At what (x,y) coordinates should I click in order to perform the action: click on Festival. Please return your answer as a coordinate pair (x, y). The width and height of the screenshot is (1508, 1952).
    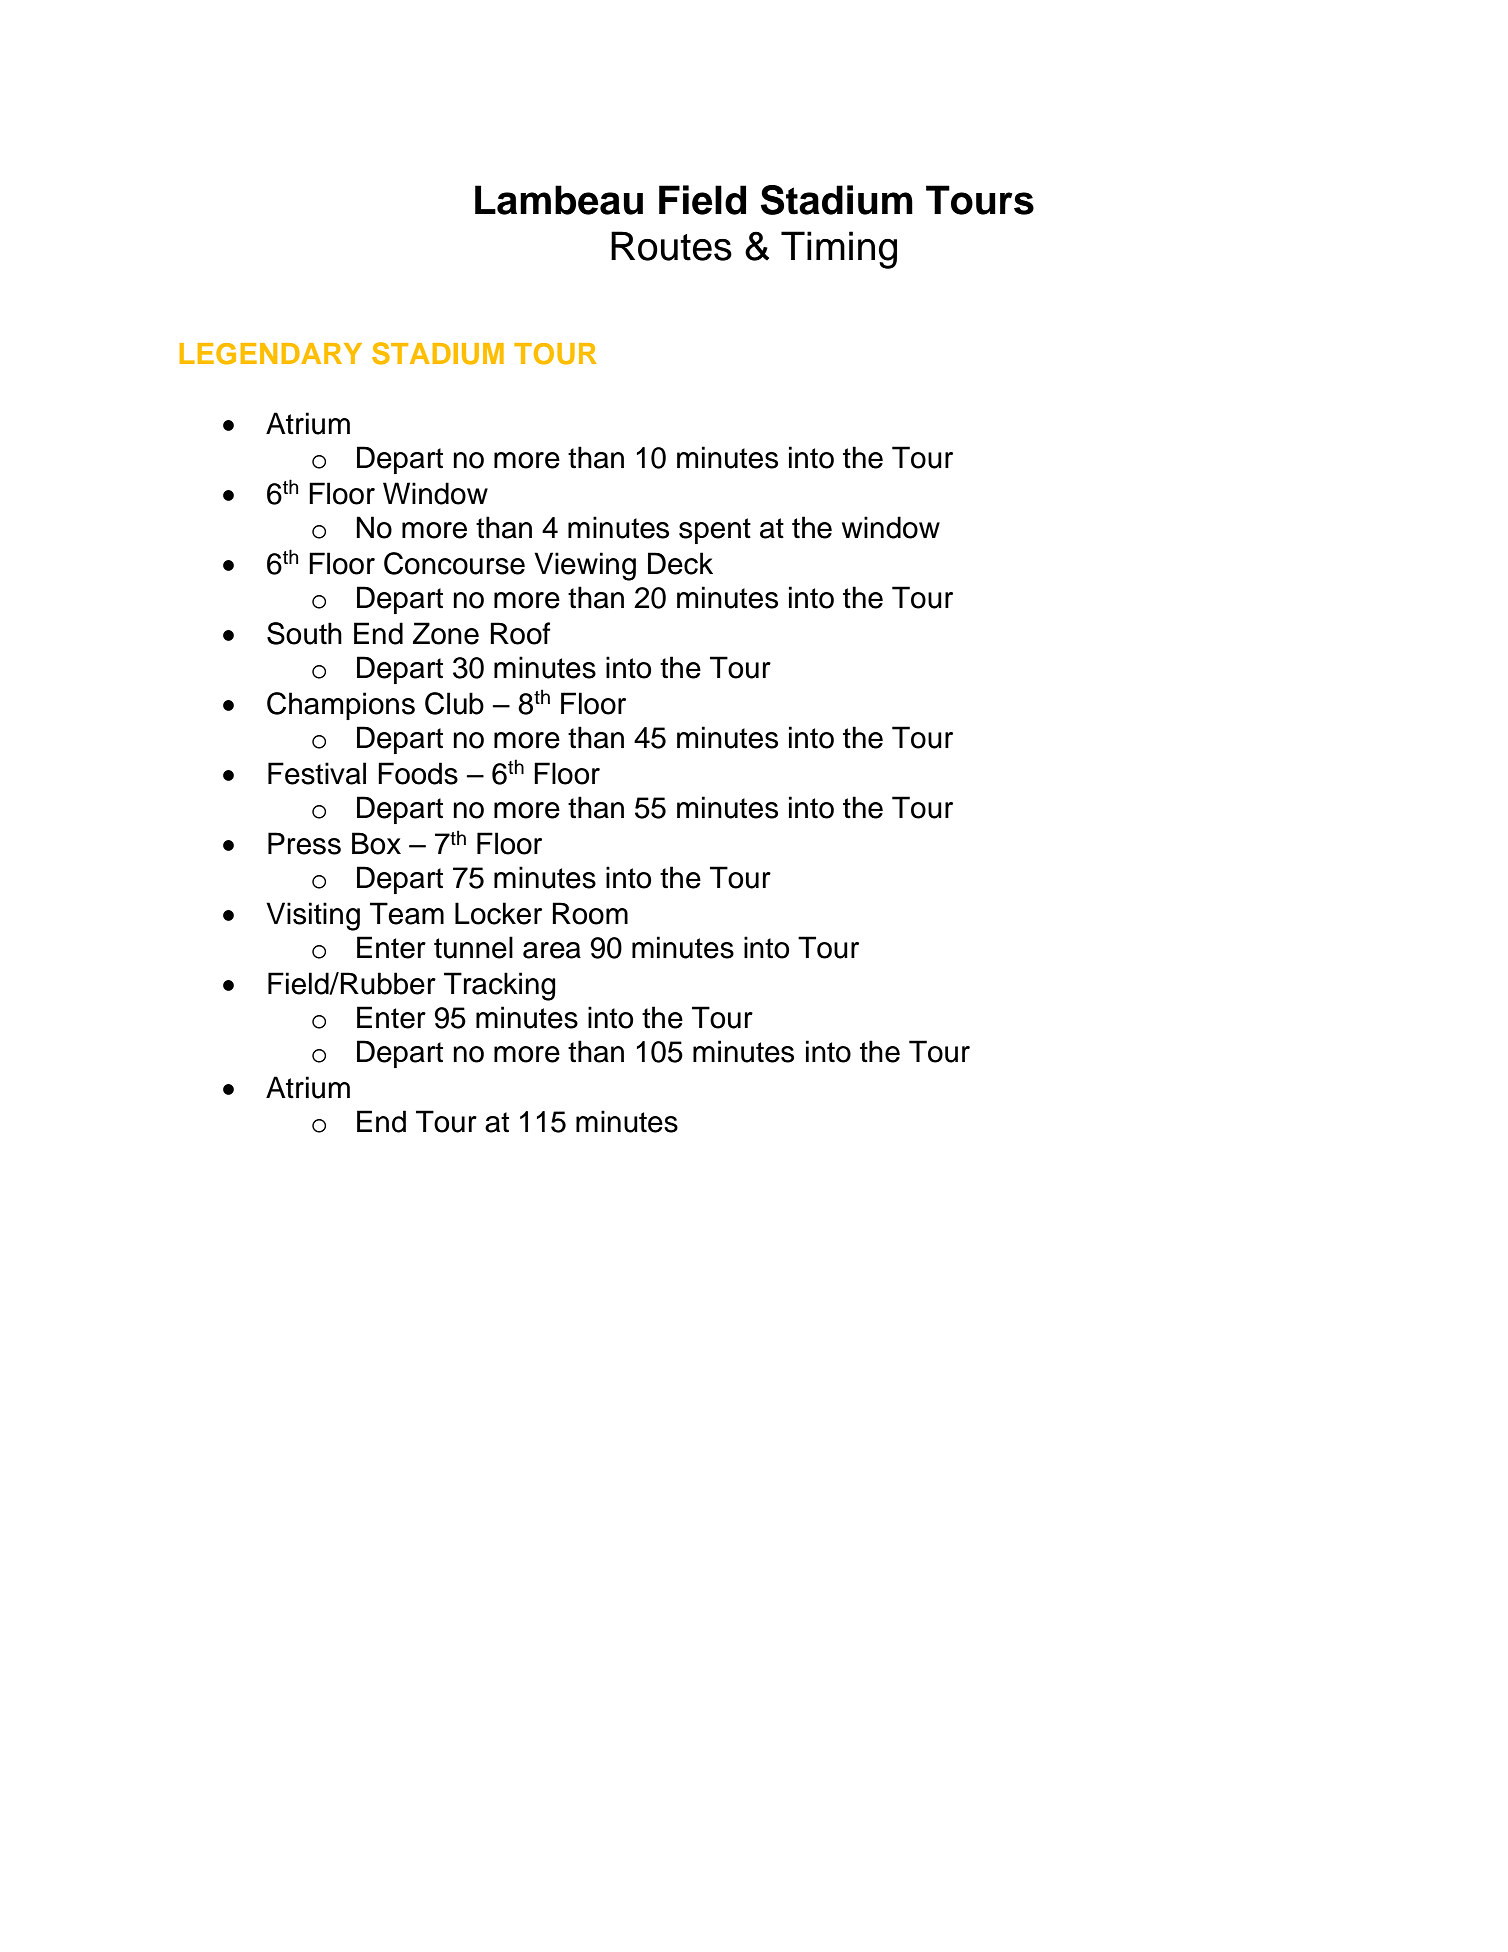
    Looking at the image, I should click on (317, 773).
